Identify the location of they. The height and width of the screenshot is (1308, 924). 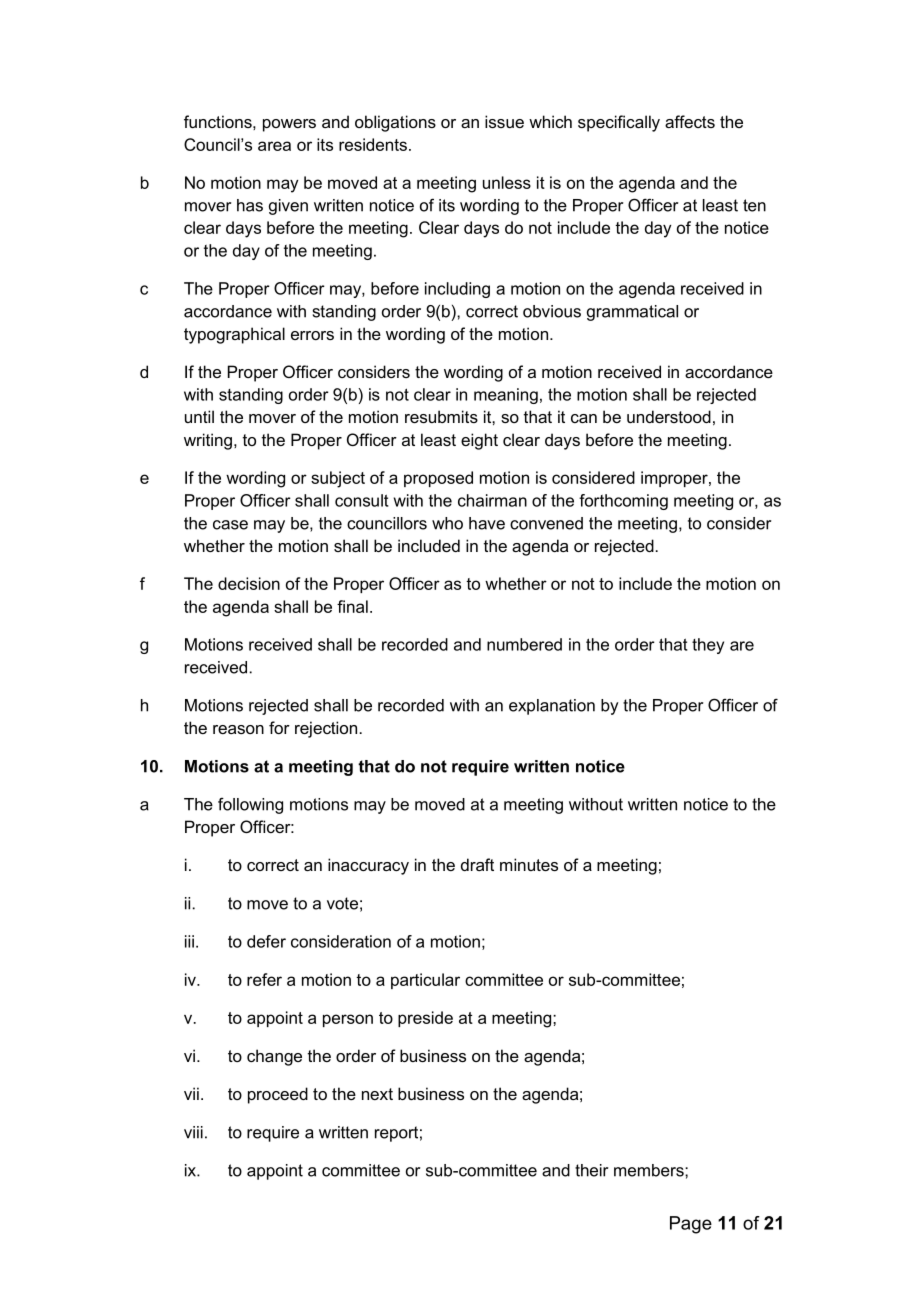
(708, 646).
